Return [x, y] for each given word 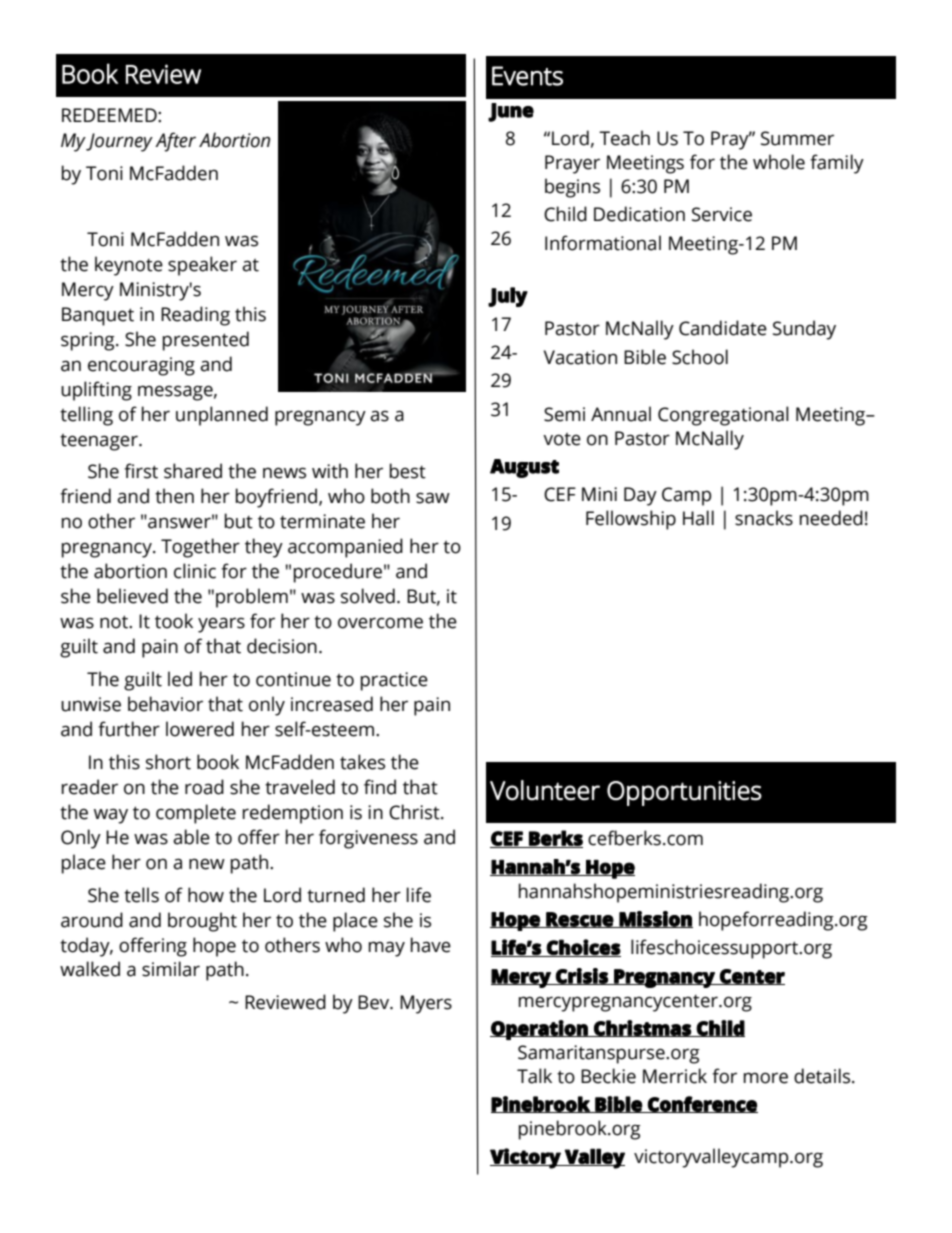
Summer [797, 138]
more [766, 1078]
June [511, 112]
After [175, 142]
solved [368, 596]
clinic [195, 571]
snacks [764, 518]
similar [171, 969]
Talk [534, 1076]
